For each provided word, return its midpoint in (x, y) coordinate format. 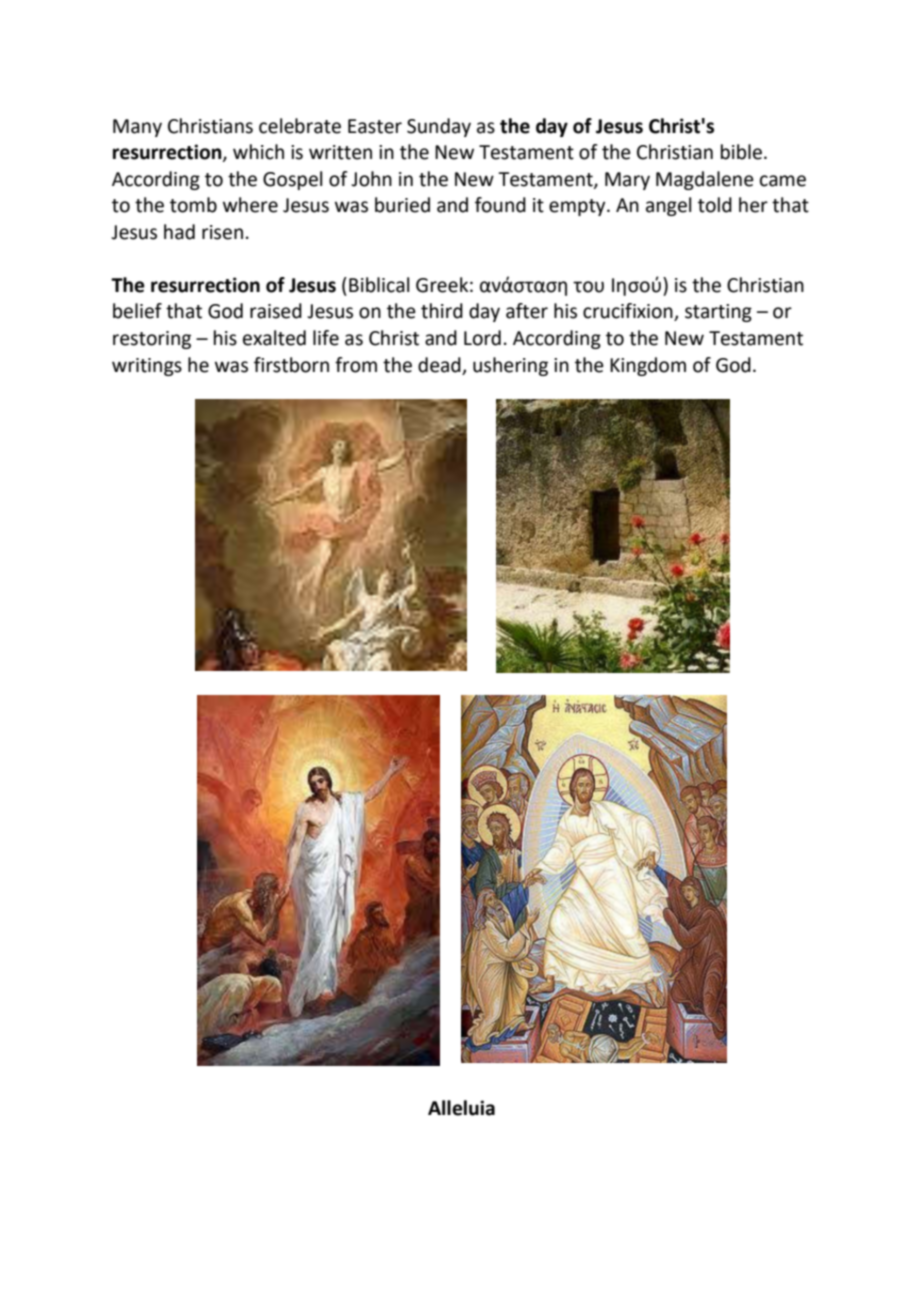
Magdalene (705, 180)
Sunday (439, 127)
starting (718, 313)
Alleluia (461, 1108)
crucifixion (629, 312)
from (356, 365)
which (258, 152)
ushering (510, 366)
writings (147, 367)
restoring (152, 340)
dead (439, 365)
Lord (482, 338)
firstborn (291, 365)
